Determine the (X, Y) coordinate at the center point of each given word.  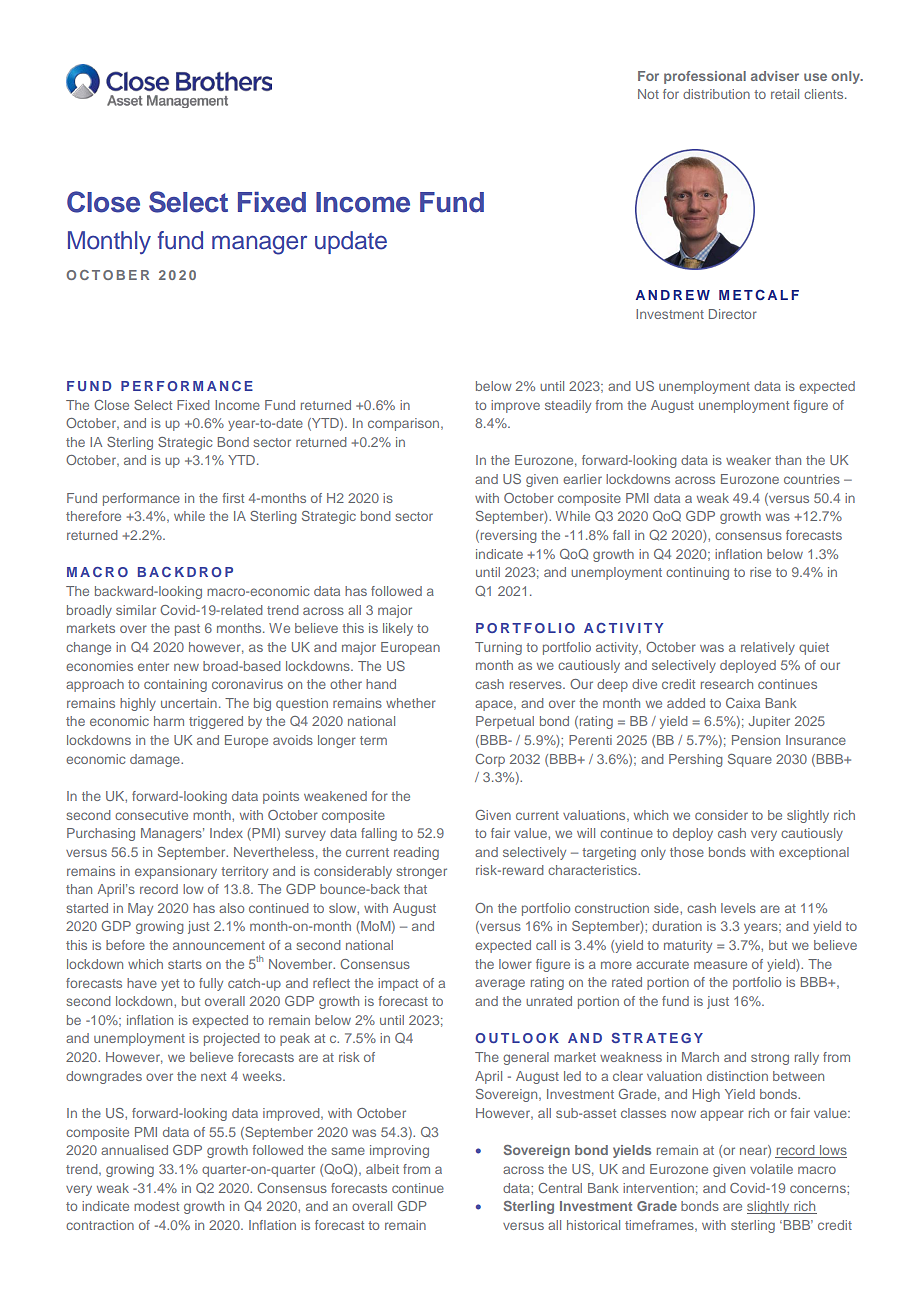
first (233, 498)
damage (156, 760)
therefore (93, 516)
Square (750, 760)
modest (156, 1206)
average (500, 984)
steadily (568, 406)
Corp (490, 760)
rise (760, 572)
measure (720, 965)
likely (398, 629)
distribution (716, 94)
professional (705, 77)
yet (170, 985)
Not (648, 94)
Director (733, 314)
